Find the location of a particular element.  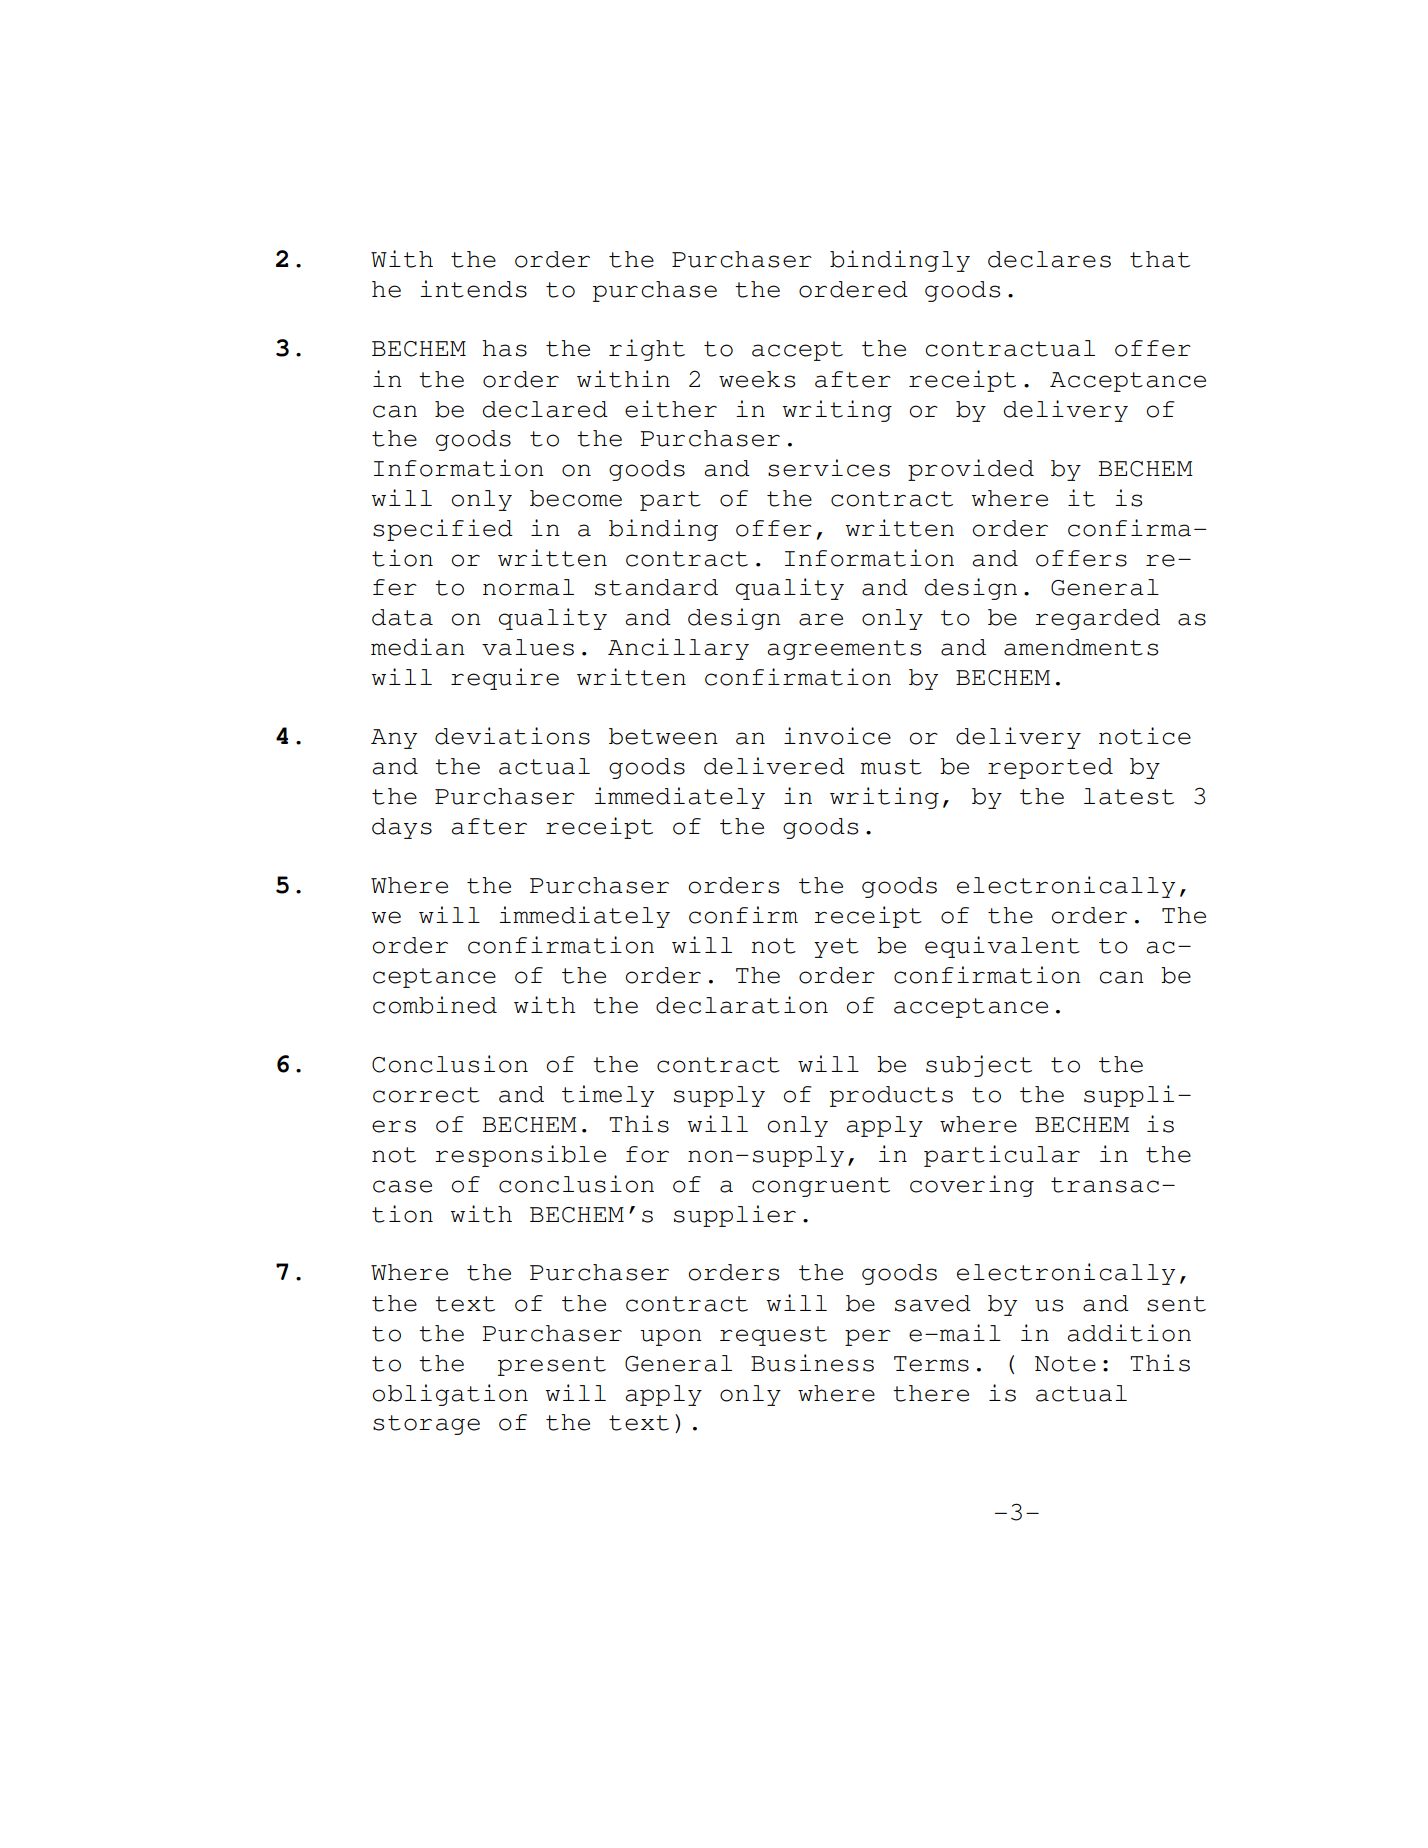

Business is located at coordinates (812, 1363).
